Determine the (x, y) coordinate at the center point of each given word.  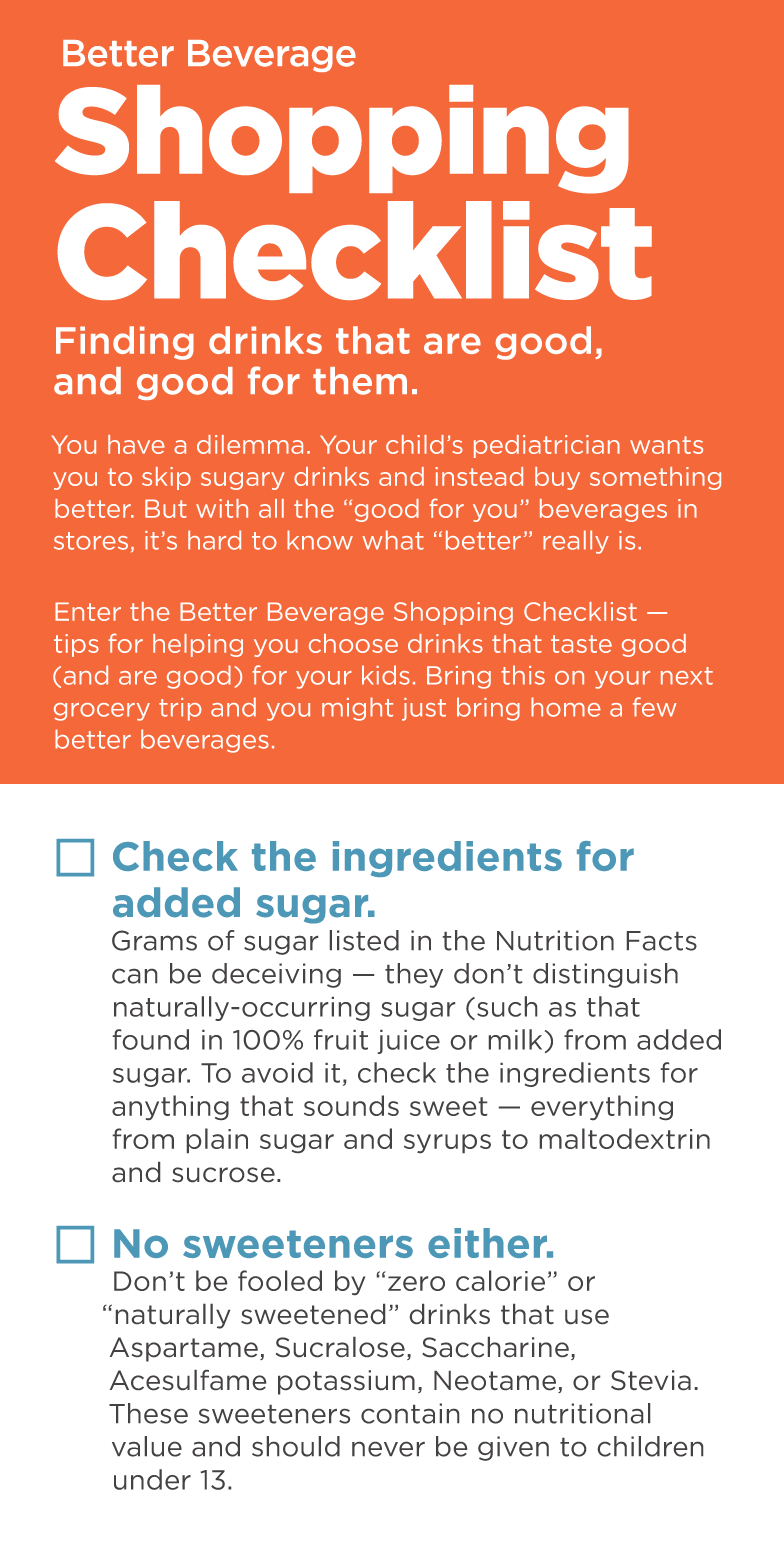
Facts (662, 941)
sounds (351, 1105)
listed (364, 940)
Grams (154, 940)
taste (581, 644)
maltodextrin (625, 1138)
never (388, 1449)
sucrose (223, 1174)
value (147, 1446)
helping (198, 645)
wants (666, 445)
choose (353, 643)
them (360, 381)
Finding (125, 343)
